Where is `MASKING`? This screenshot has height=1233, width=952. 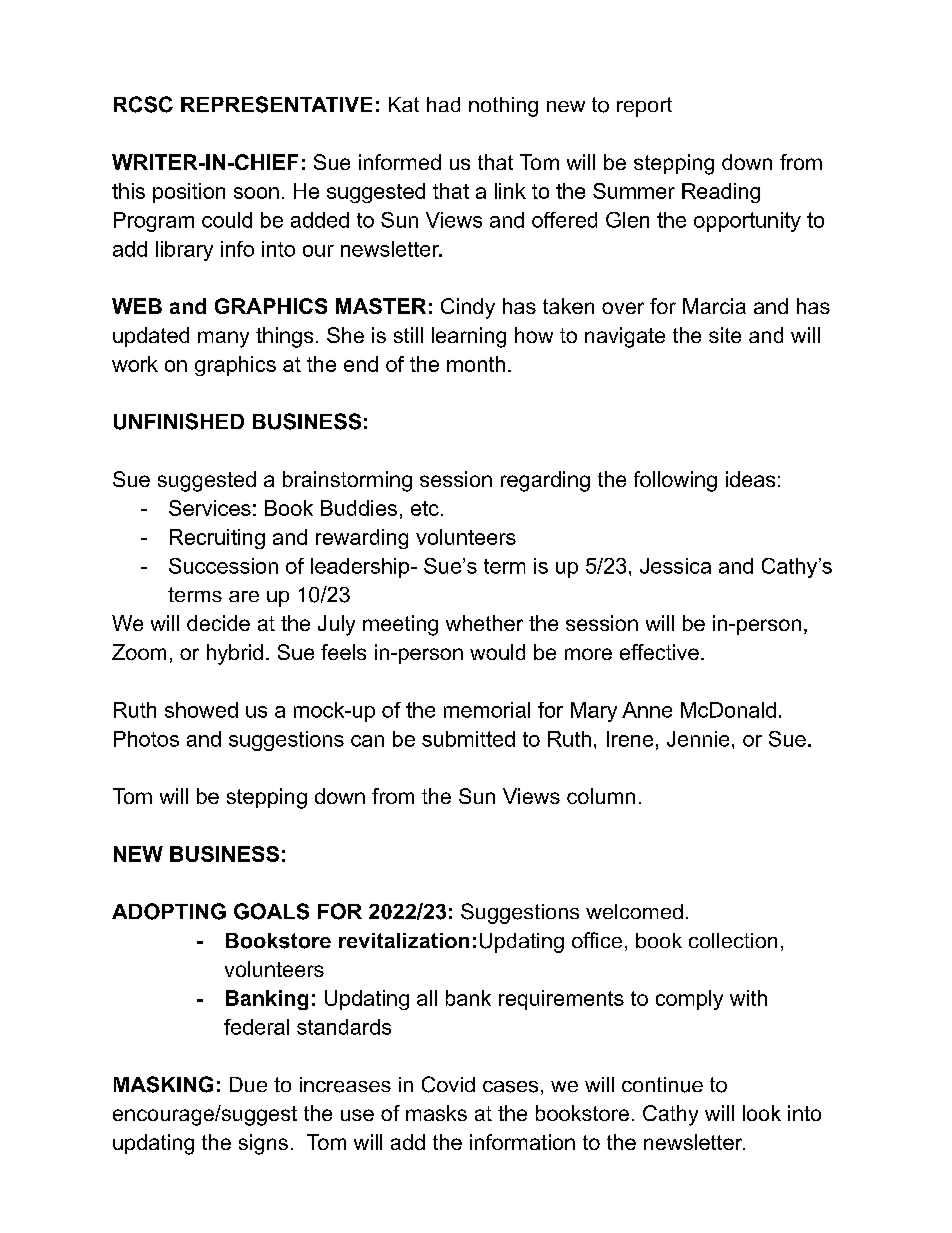
MASKING is located at coordinates (163, 1084).
